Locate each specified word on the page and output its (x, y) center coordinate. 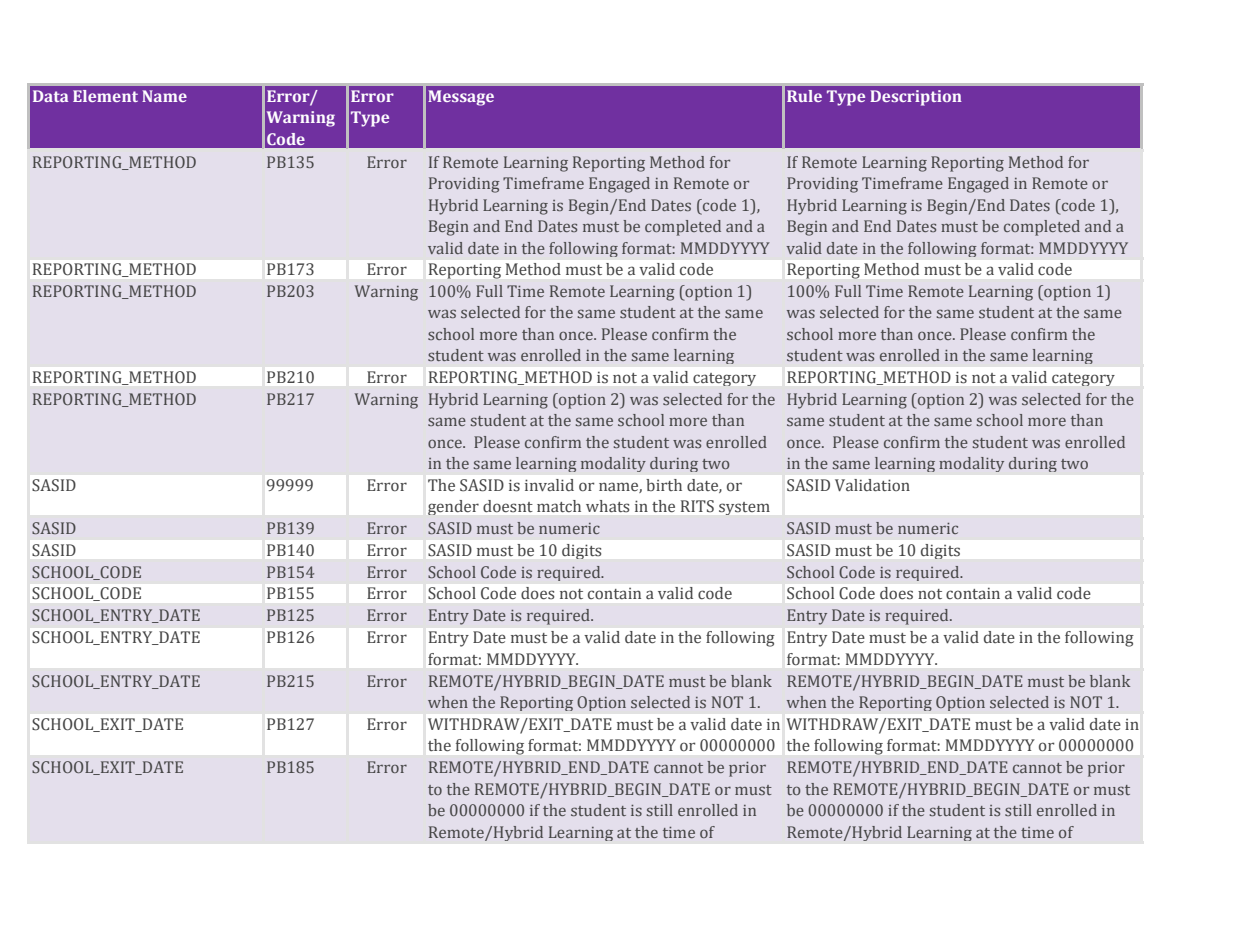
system (744, 508)
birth (664, 485)
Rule (804, 96)
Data (50, 96)
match (559, 506)
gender (453, 507)
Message (461, 98)
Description (916, 98)
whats (607, 506)
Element (105, 96)
